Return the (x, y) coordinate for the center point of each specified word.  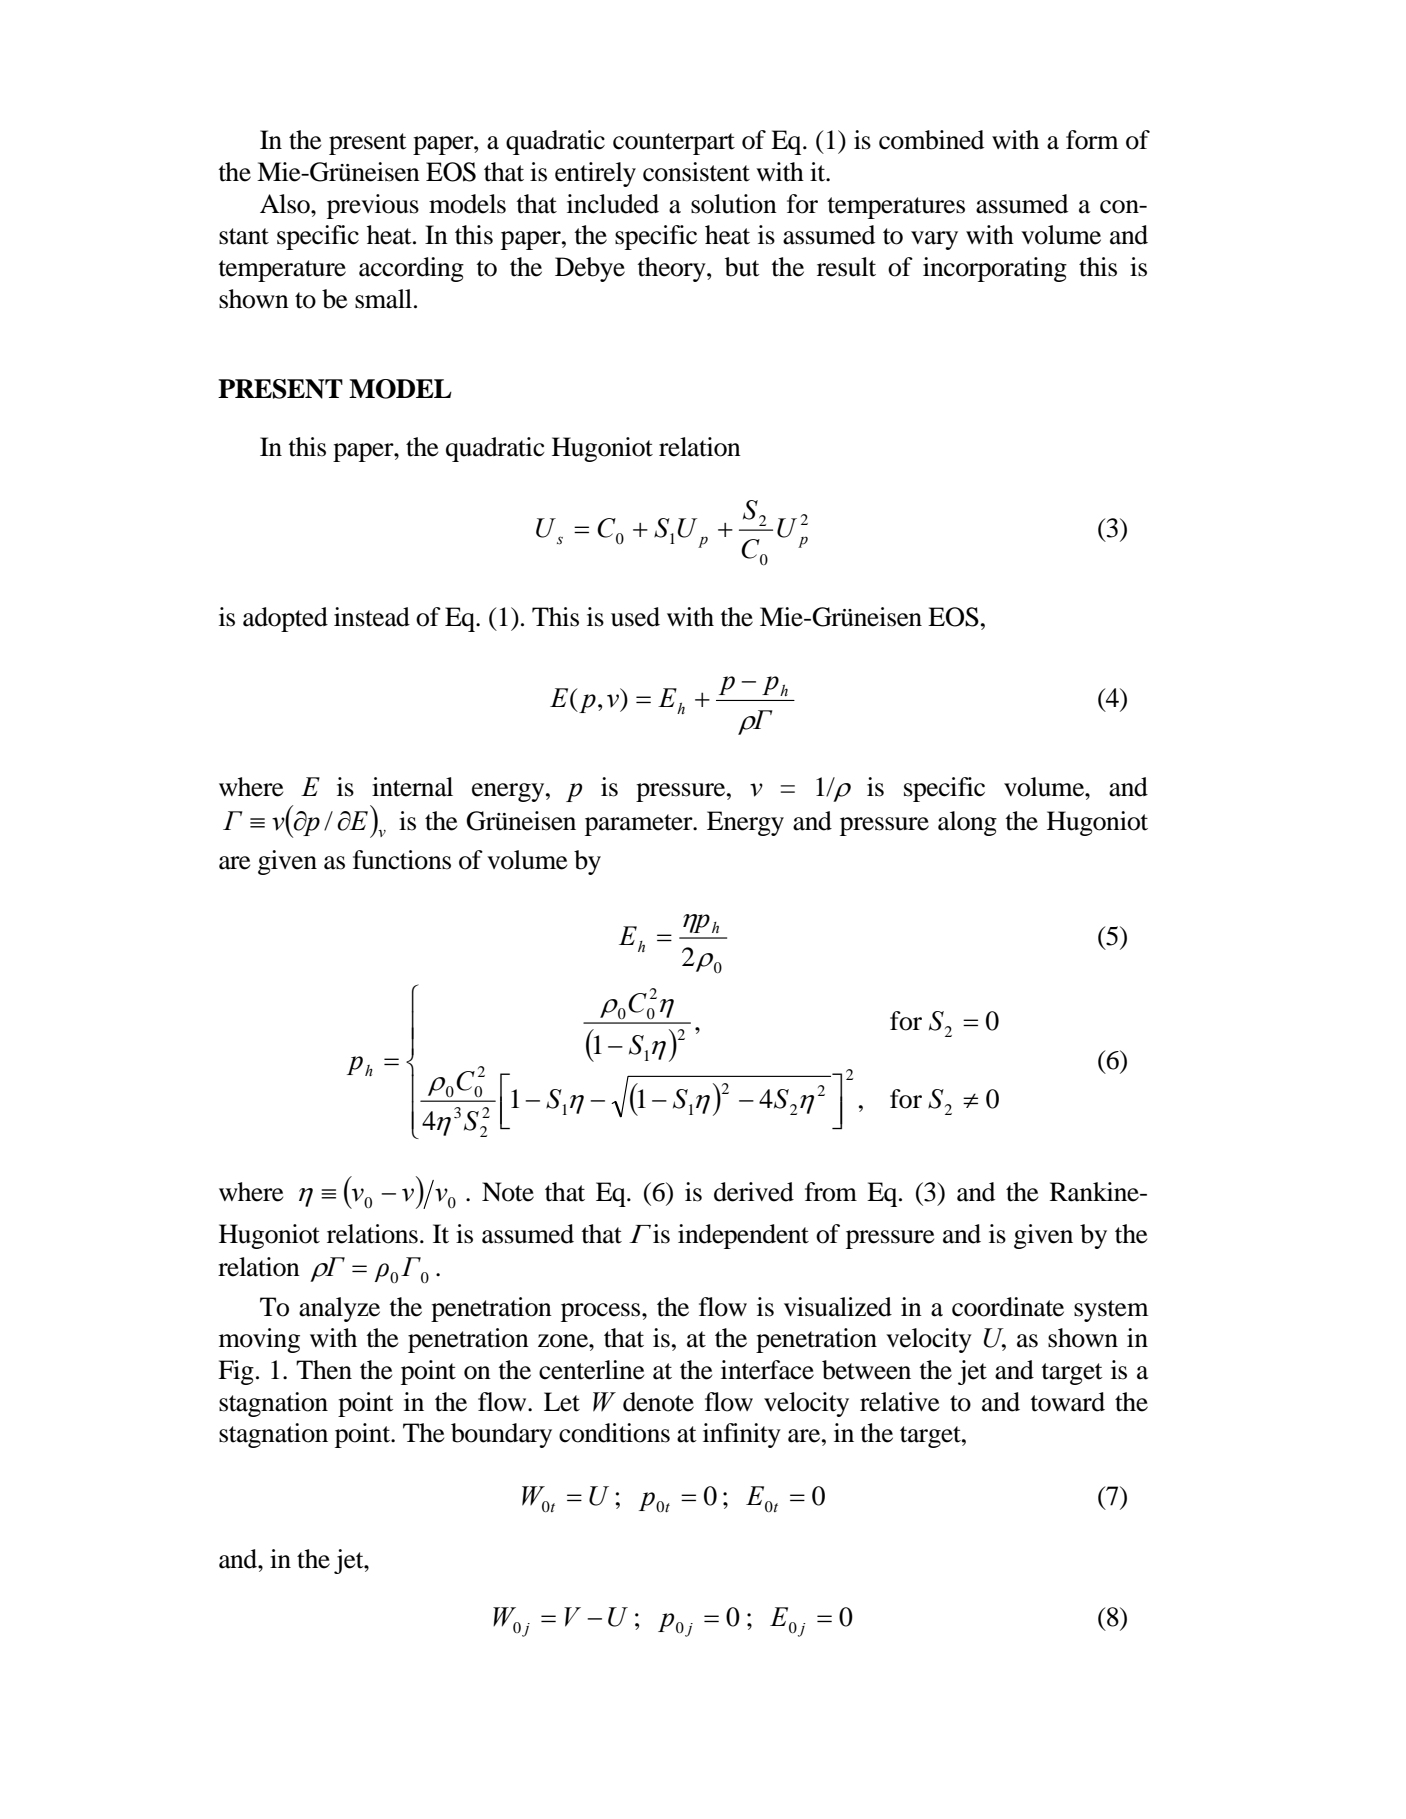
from (831, 1192)
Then (324, 1370)
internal (412, 787)
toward (1067, 1402)
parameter (640, 825)
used (635, 617)
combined (931, 140)
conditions (614, 1433)
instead (372, 617)
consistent (696, 172)
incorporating (995, 269)
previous (373, 206)
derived (754, 1192)
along (967, 823)
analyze (339, 1309)
